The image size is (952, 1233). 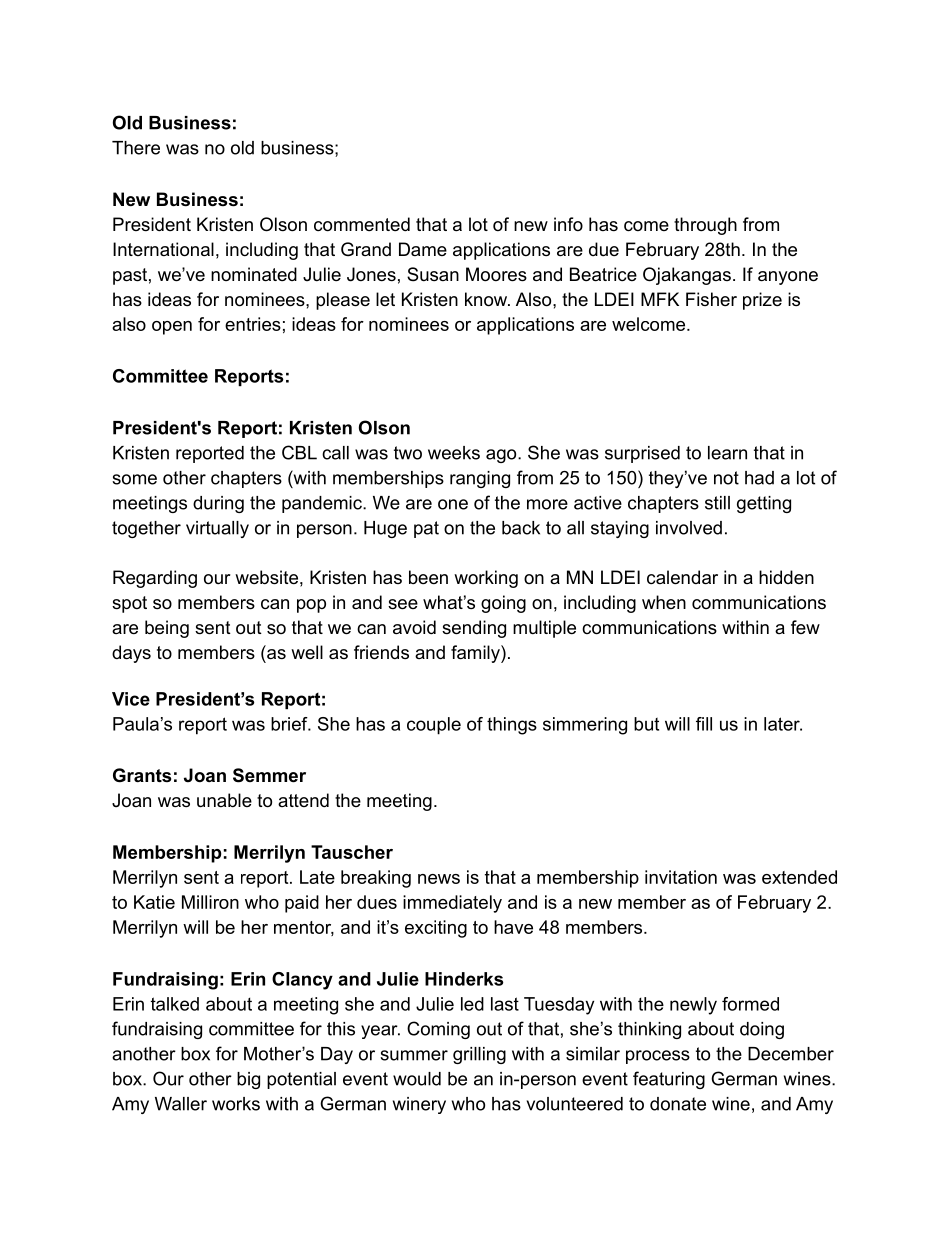 I want to click on Dame, so click(x=423, y=249).
